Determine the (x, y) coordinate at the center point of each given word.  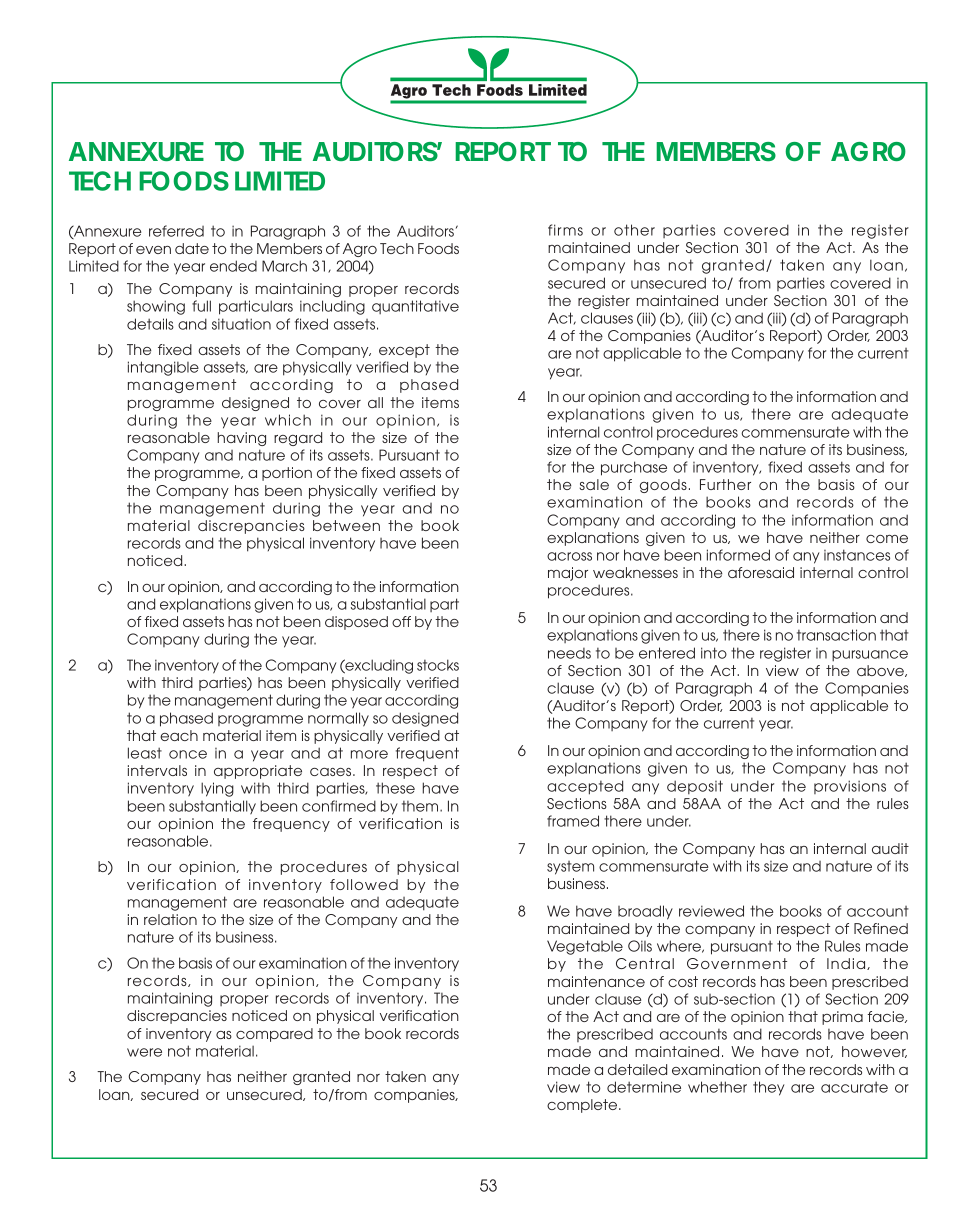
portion (287, 474)
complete (583, 1106)
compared (274, 1035)
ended (233, 266)
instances (857, 555)
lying (217, 789)
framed (573, 821)
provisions (850, 787)
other (634, 230)
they (769, 1088)
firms (565, 230)
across (569, 556)
